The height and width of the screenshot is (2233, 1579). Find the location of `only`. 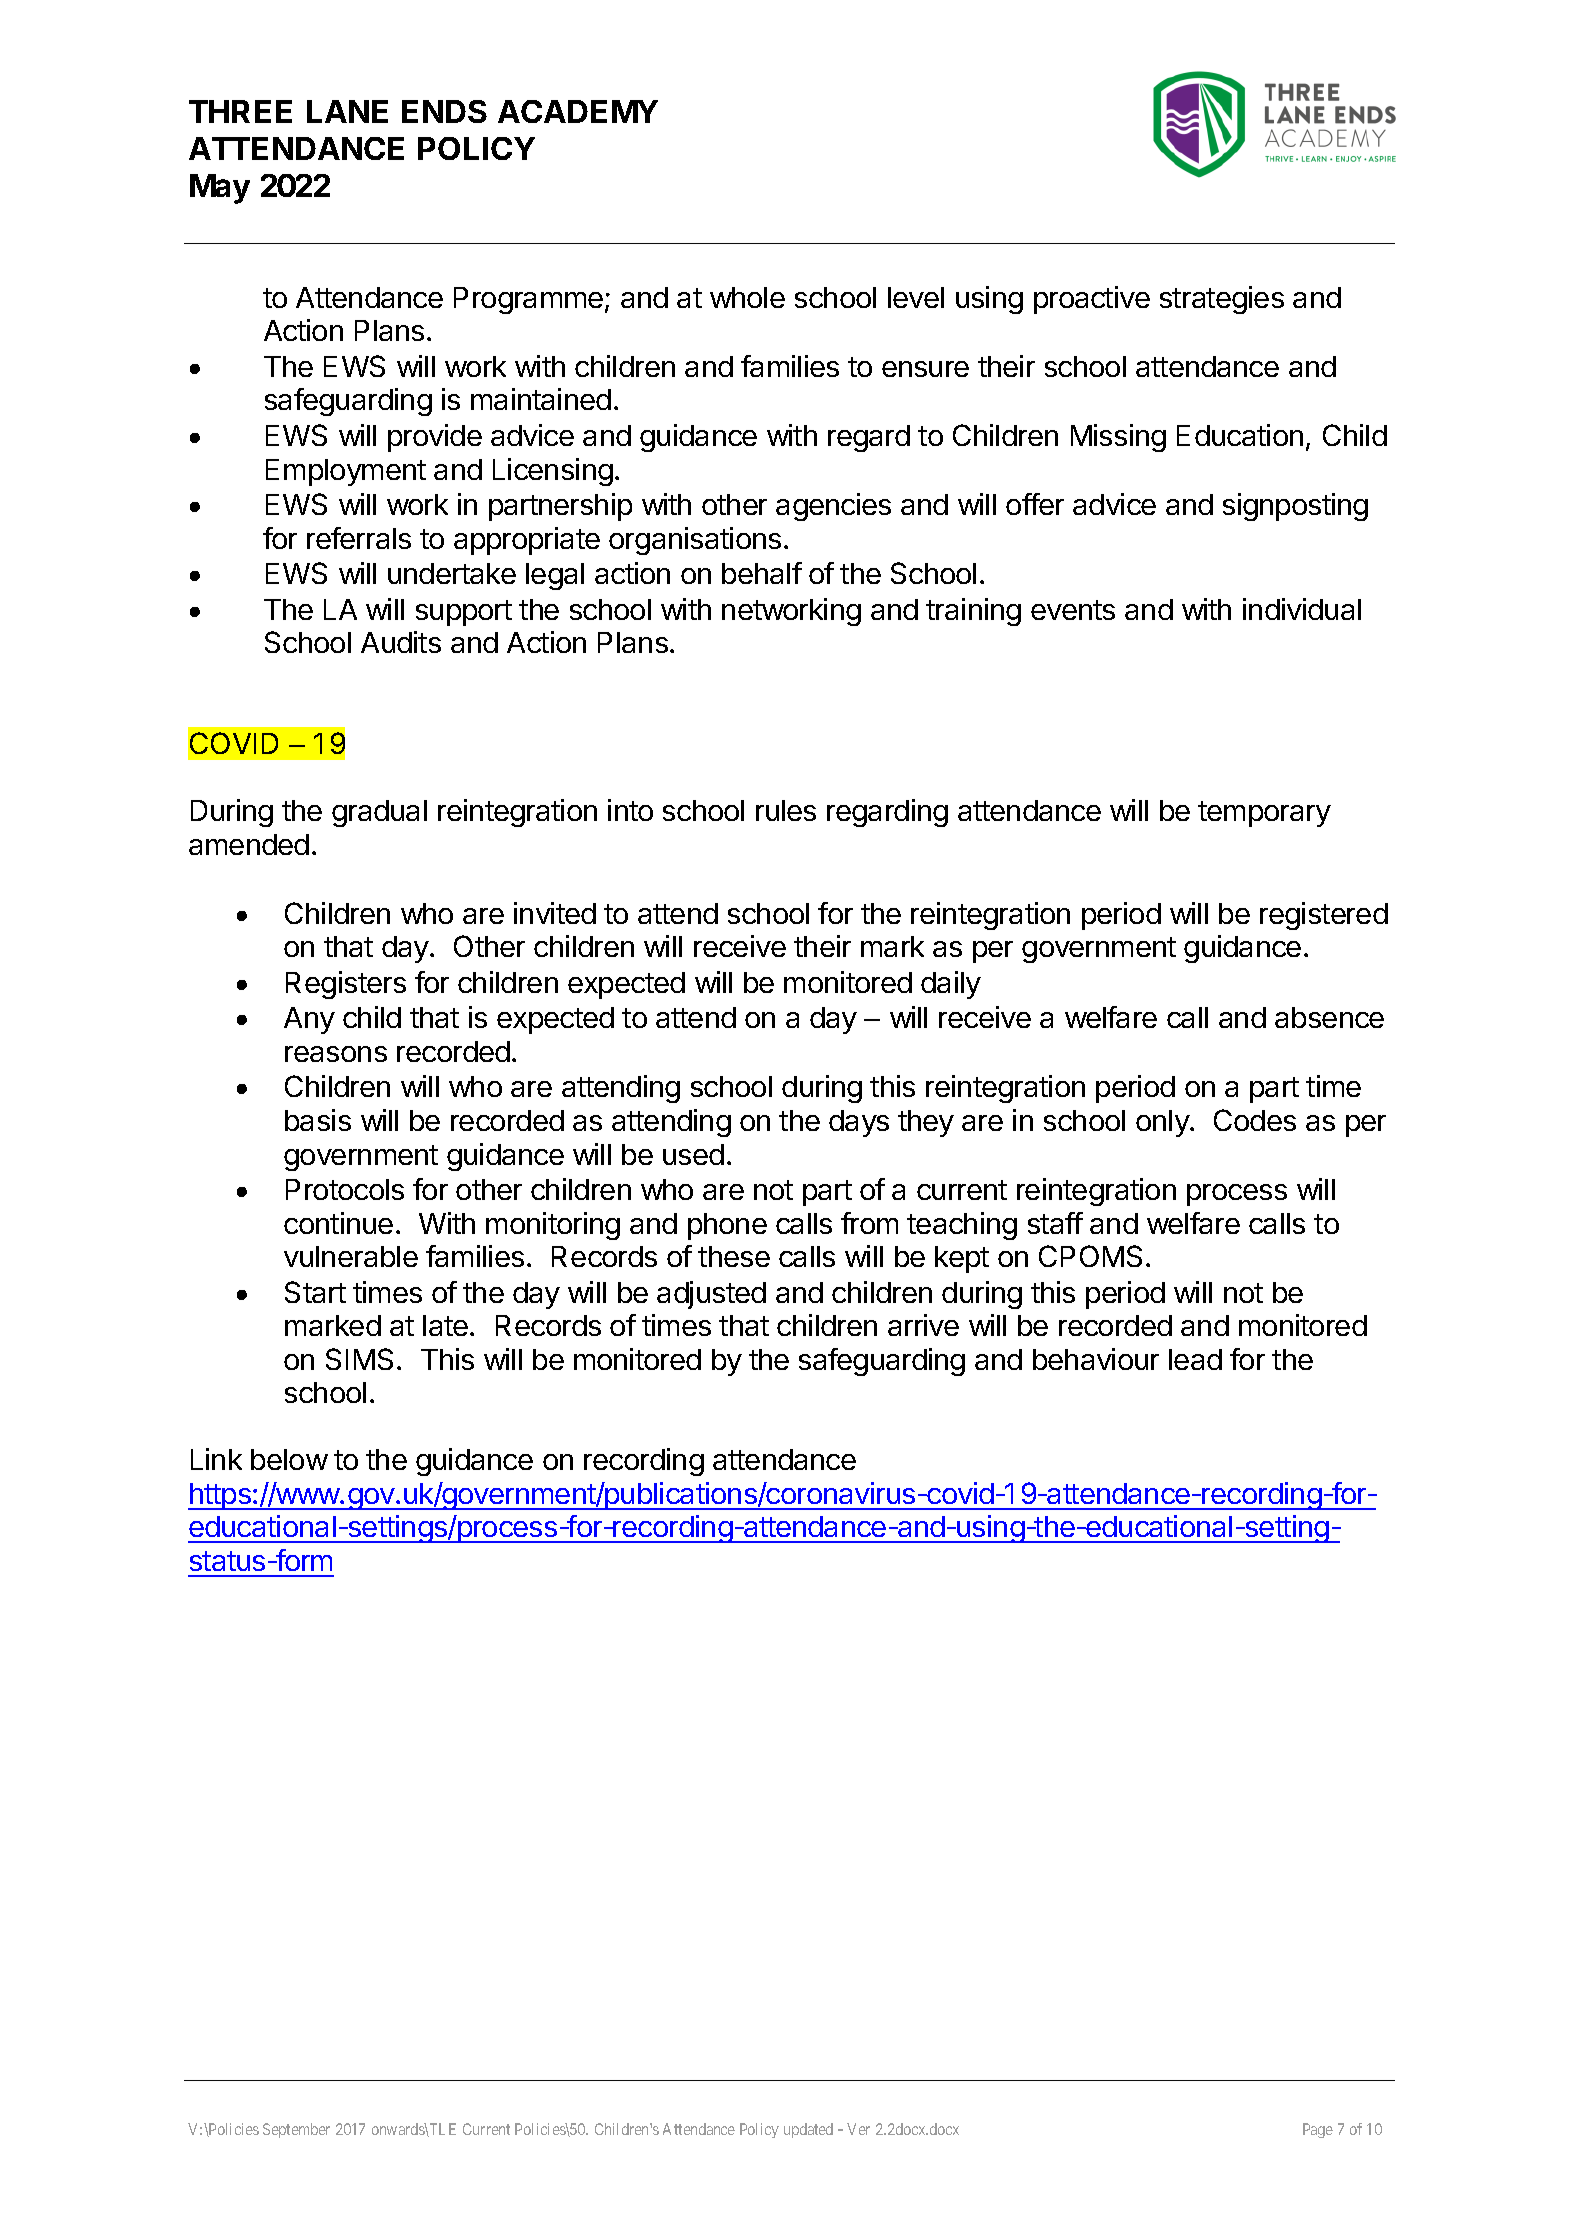

only is located at coordinates (1163, 1123).
